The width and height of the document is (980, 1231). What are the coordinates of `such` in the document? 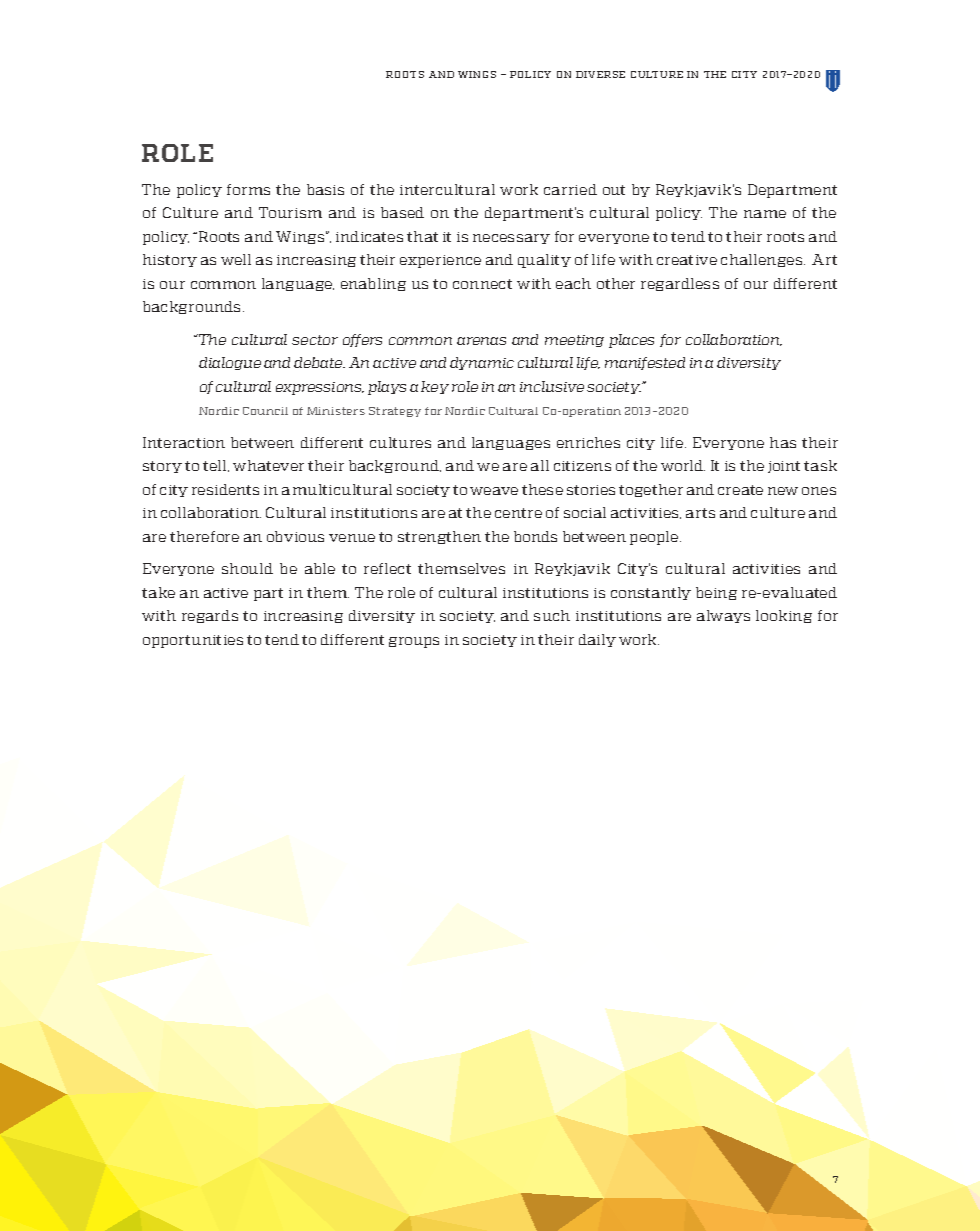 It's located at (552, 615).
